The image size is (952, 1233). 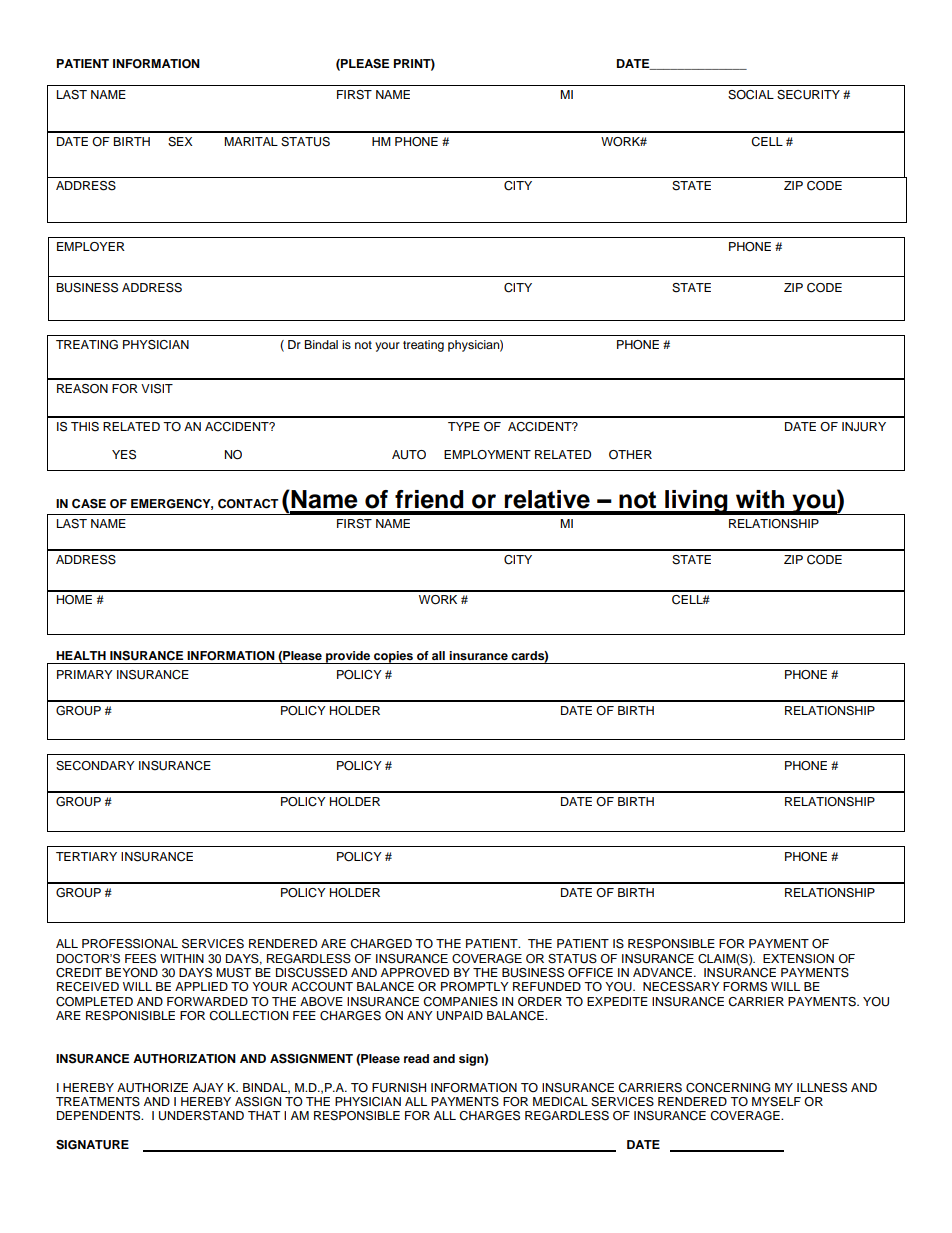 What do you see at coordinates (864, 427) in the image?
I see `INJURY` at bounding box center [864, 427].
